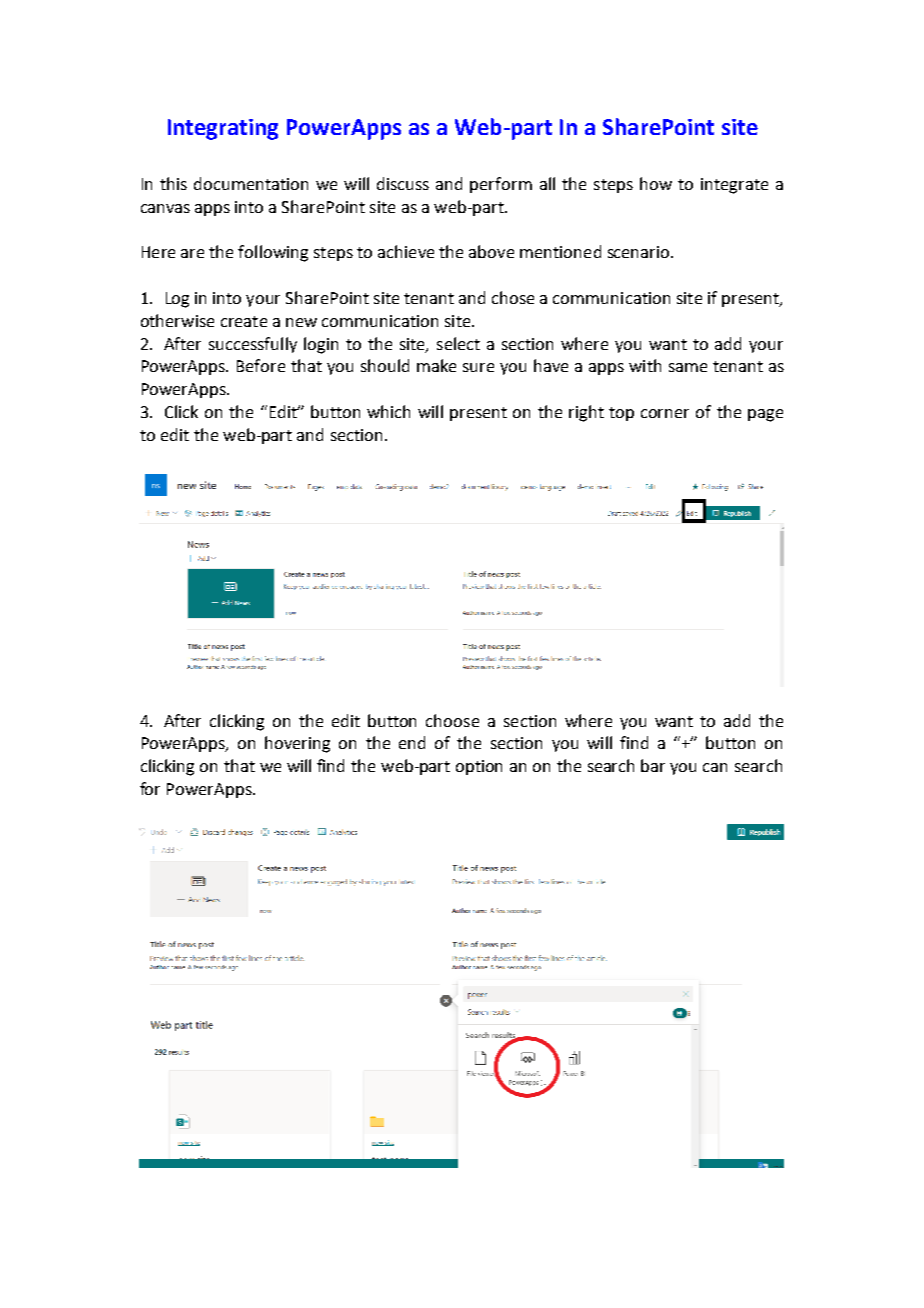 Image resolution: width=924 pixels, height=1308 pixels. Describe the element at coordinates (665, 413) in the document. I see `corner` at that location.
